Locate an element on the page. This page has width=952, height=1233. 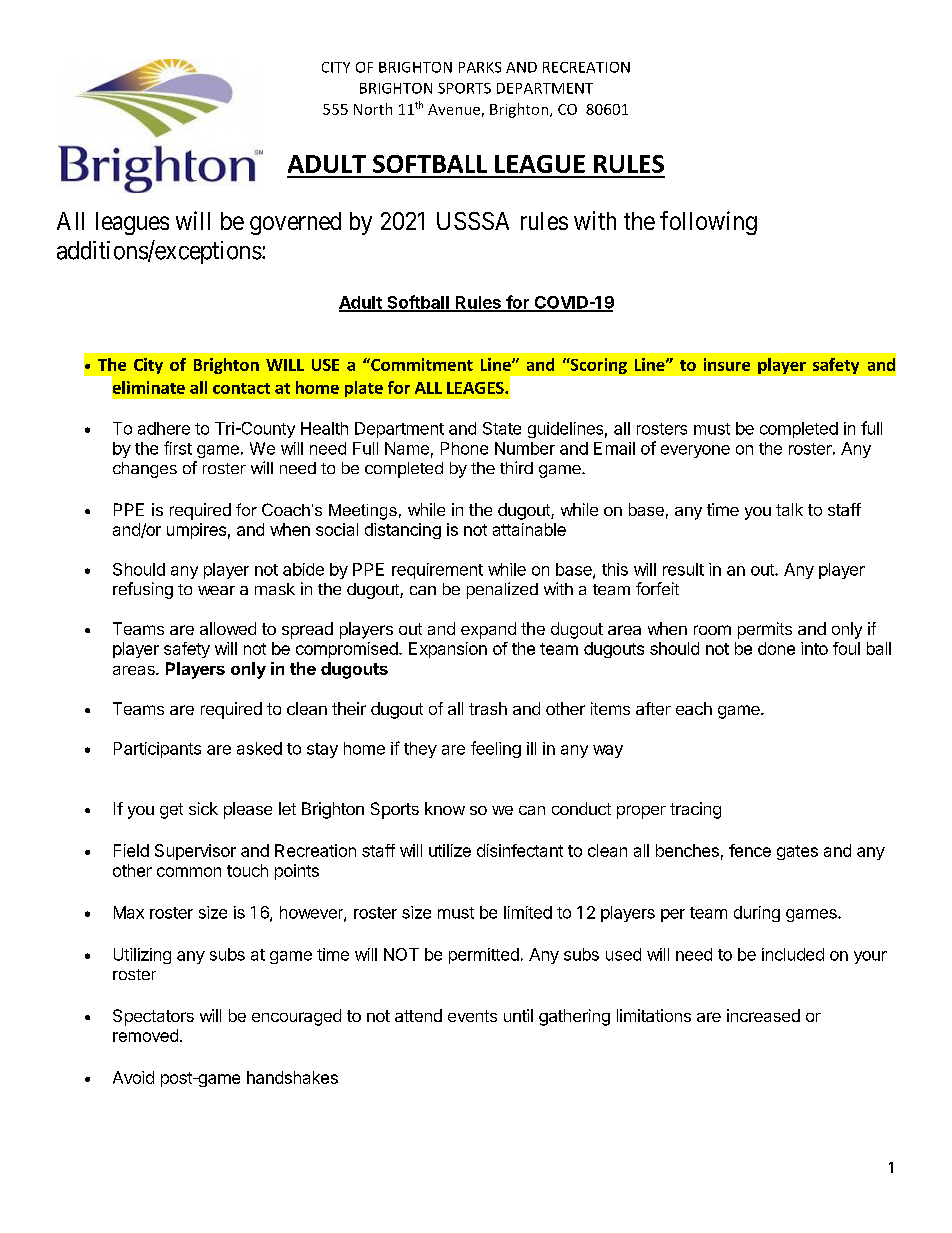
until is located at coordinates (518, 1015).
